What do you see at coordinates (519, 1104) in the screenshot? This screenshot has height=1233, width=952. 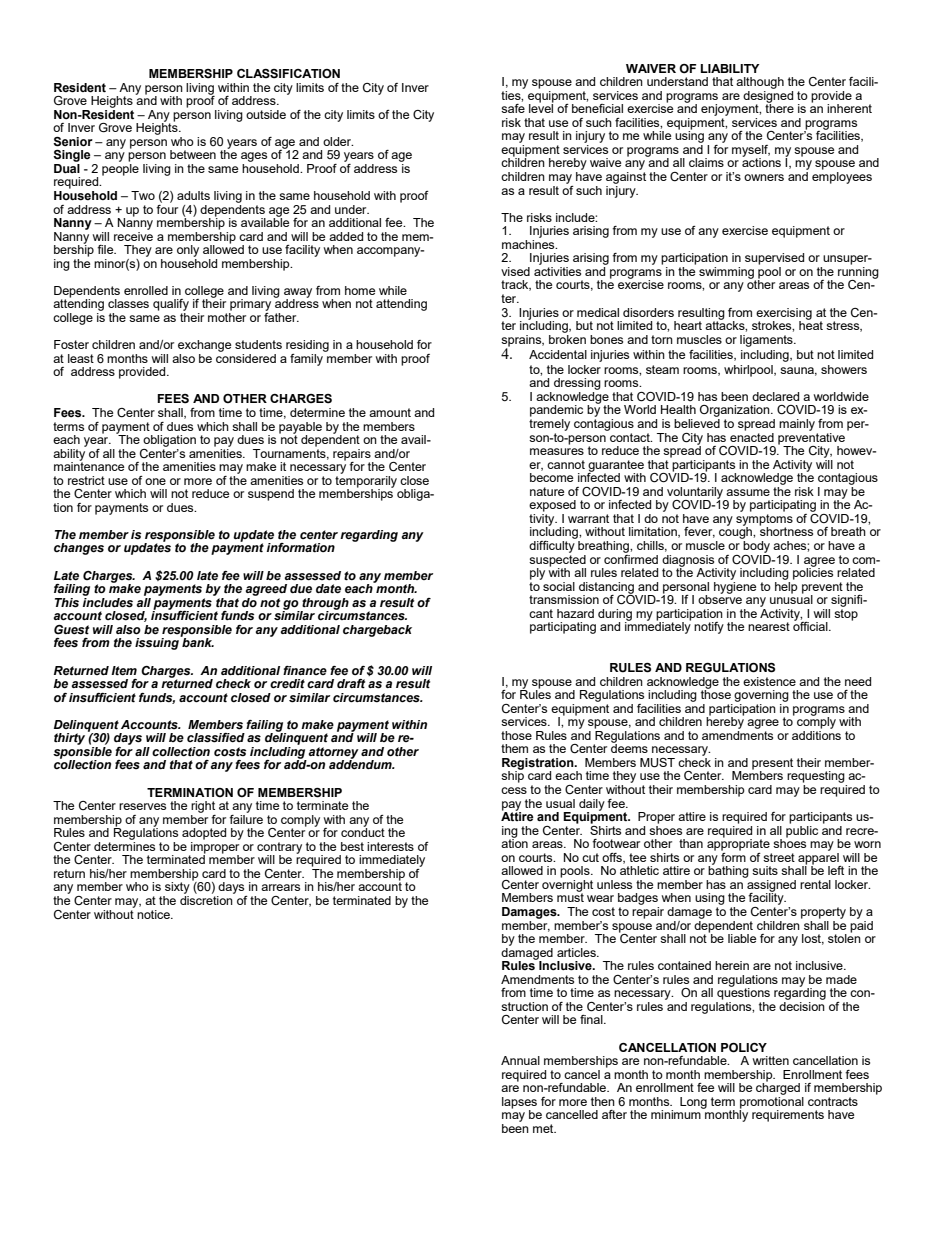 I see `lapses` at bounding box center [519, 1104].
